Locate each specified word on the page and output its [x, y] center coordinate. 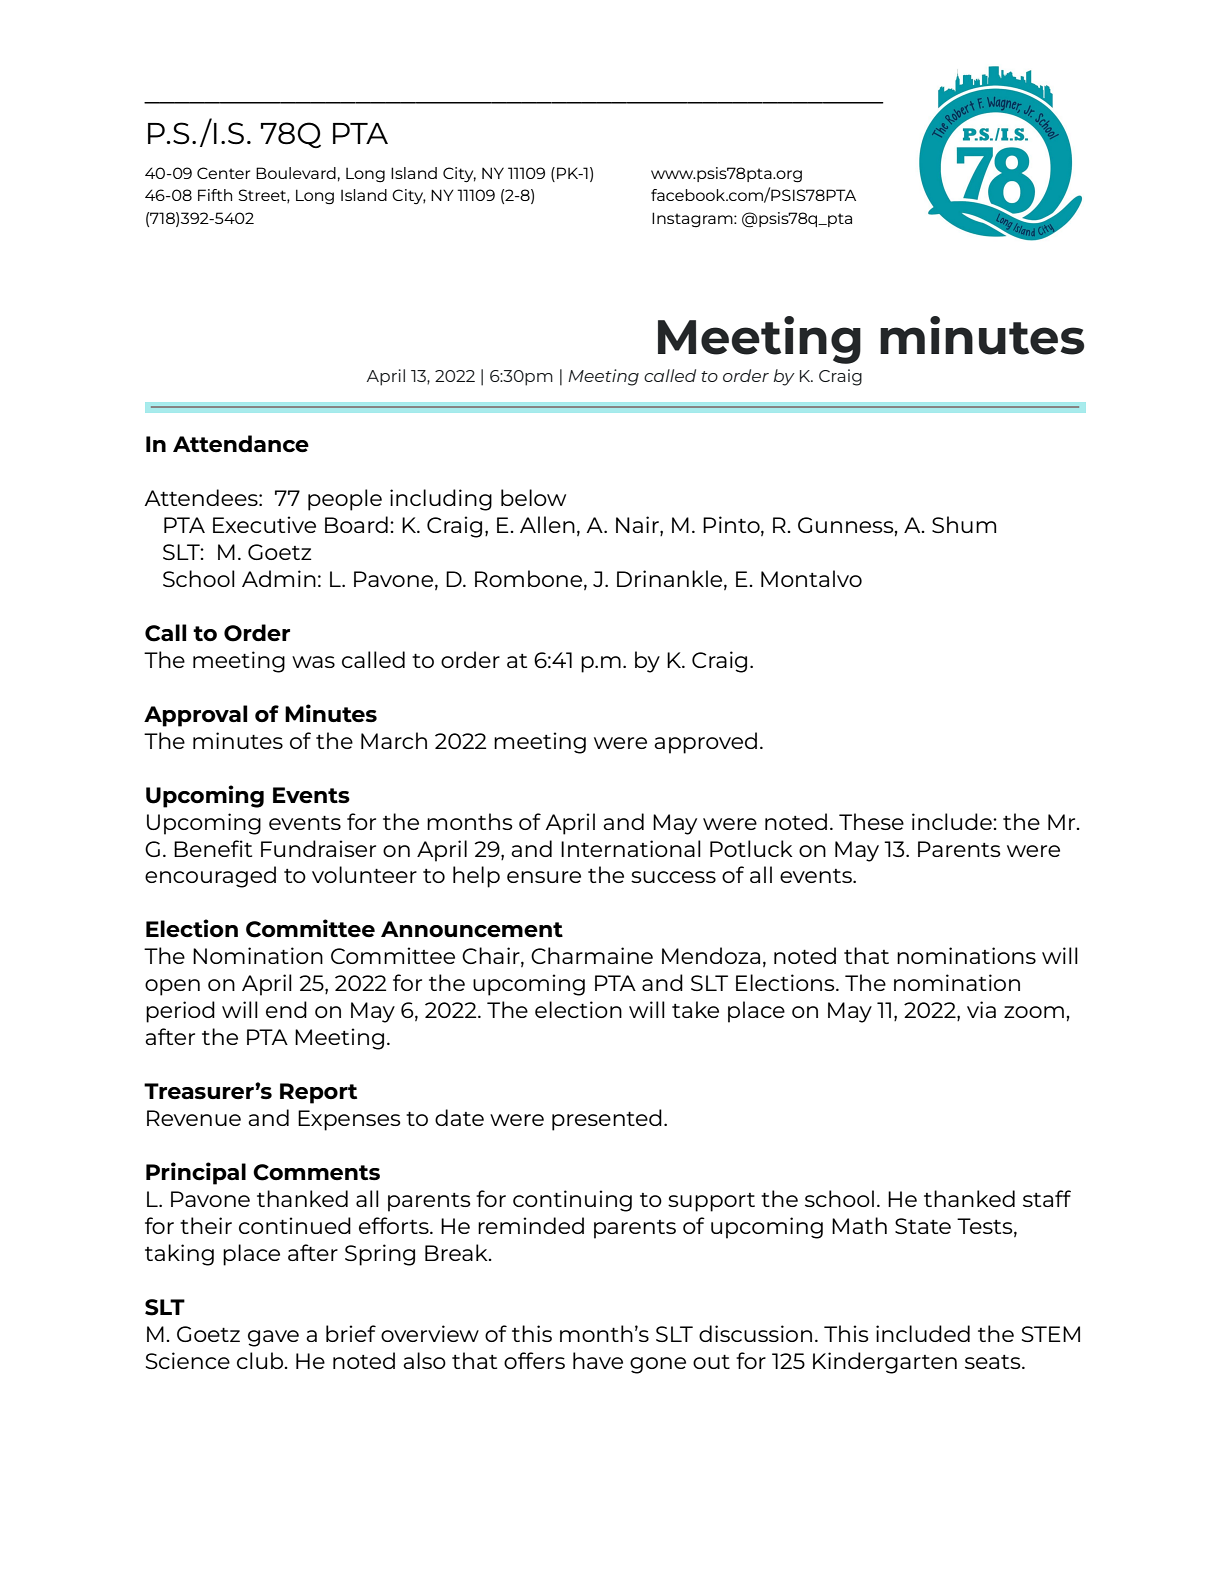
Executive [264, 524]
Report [318, 1093]
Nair [638, 526]
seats [994, 1362]
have [598, 1360]
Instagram [693, 220]
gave [273, 1338]
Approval [195, 716]
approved [705, 743]
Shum [964, 524]
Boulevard [296, 173]
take [695, 1009]
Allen [547, 524]
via [981, 1009]
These [871, 821]
